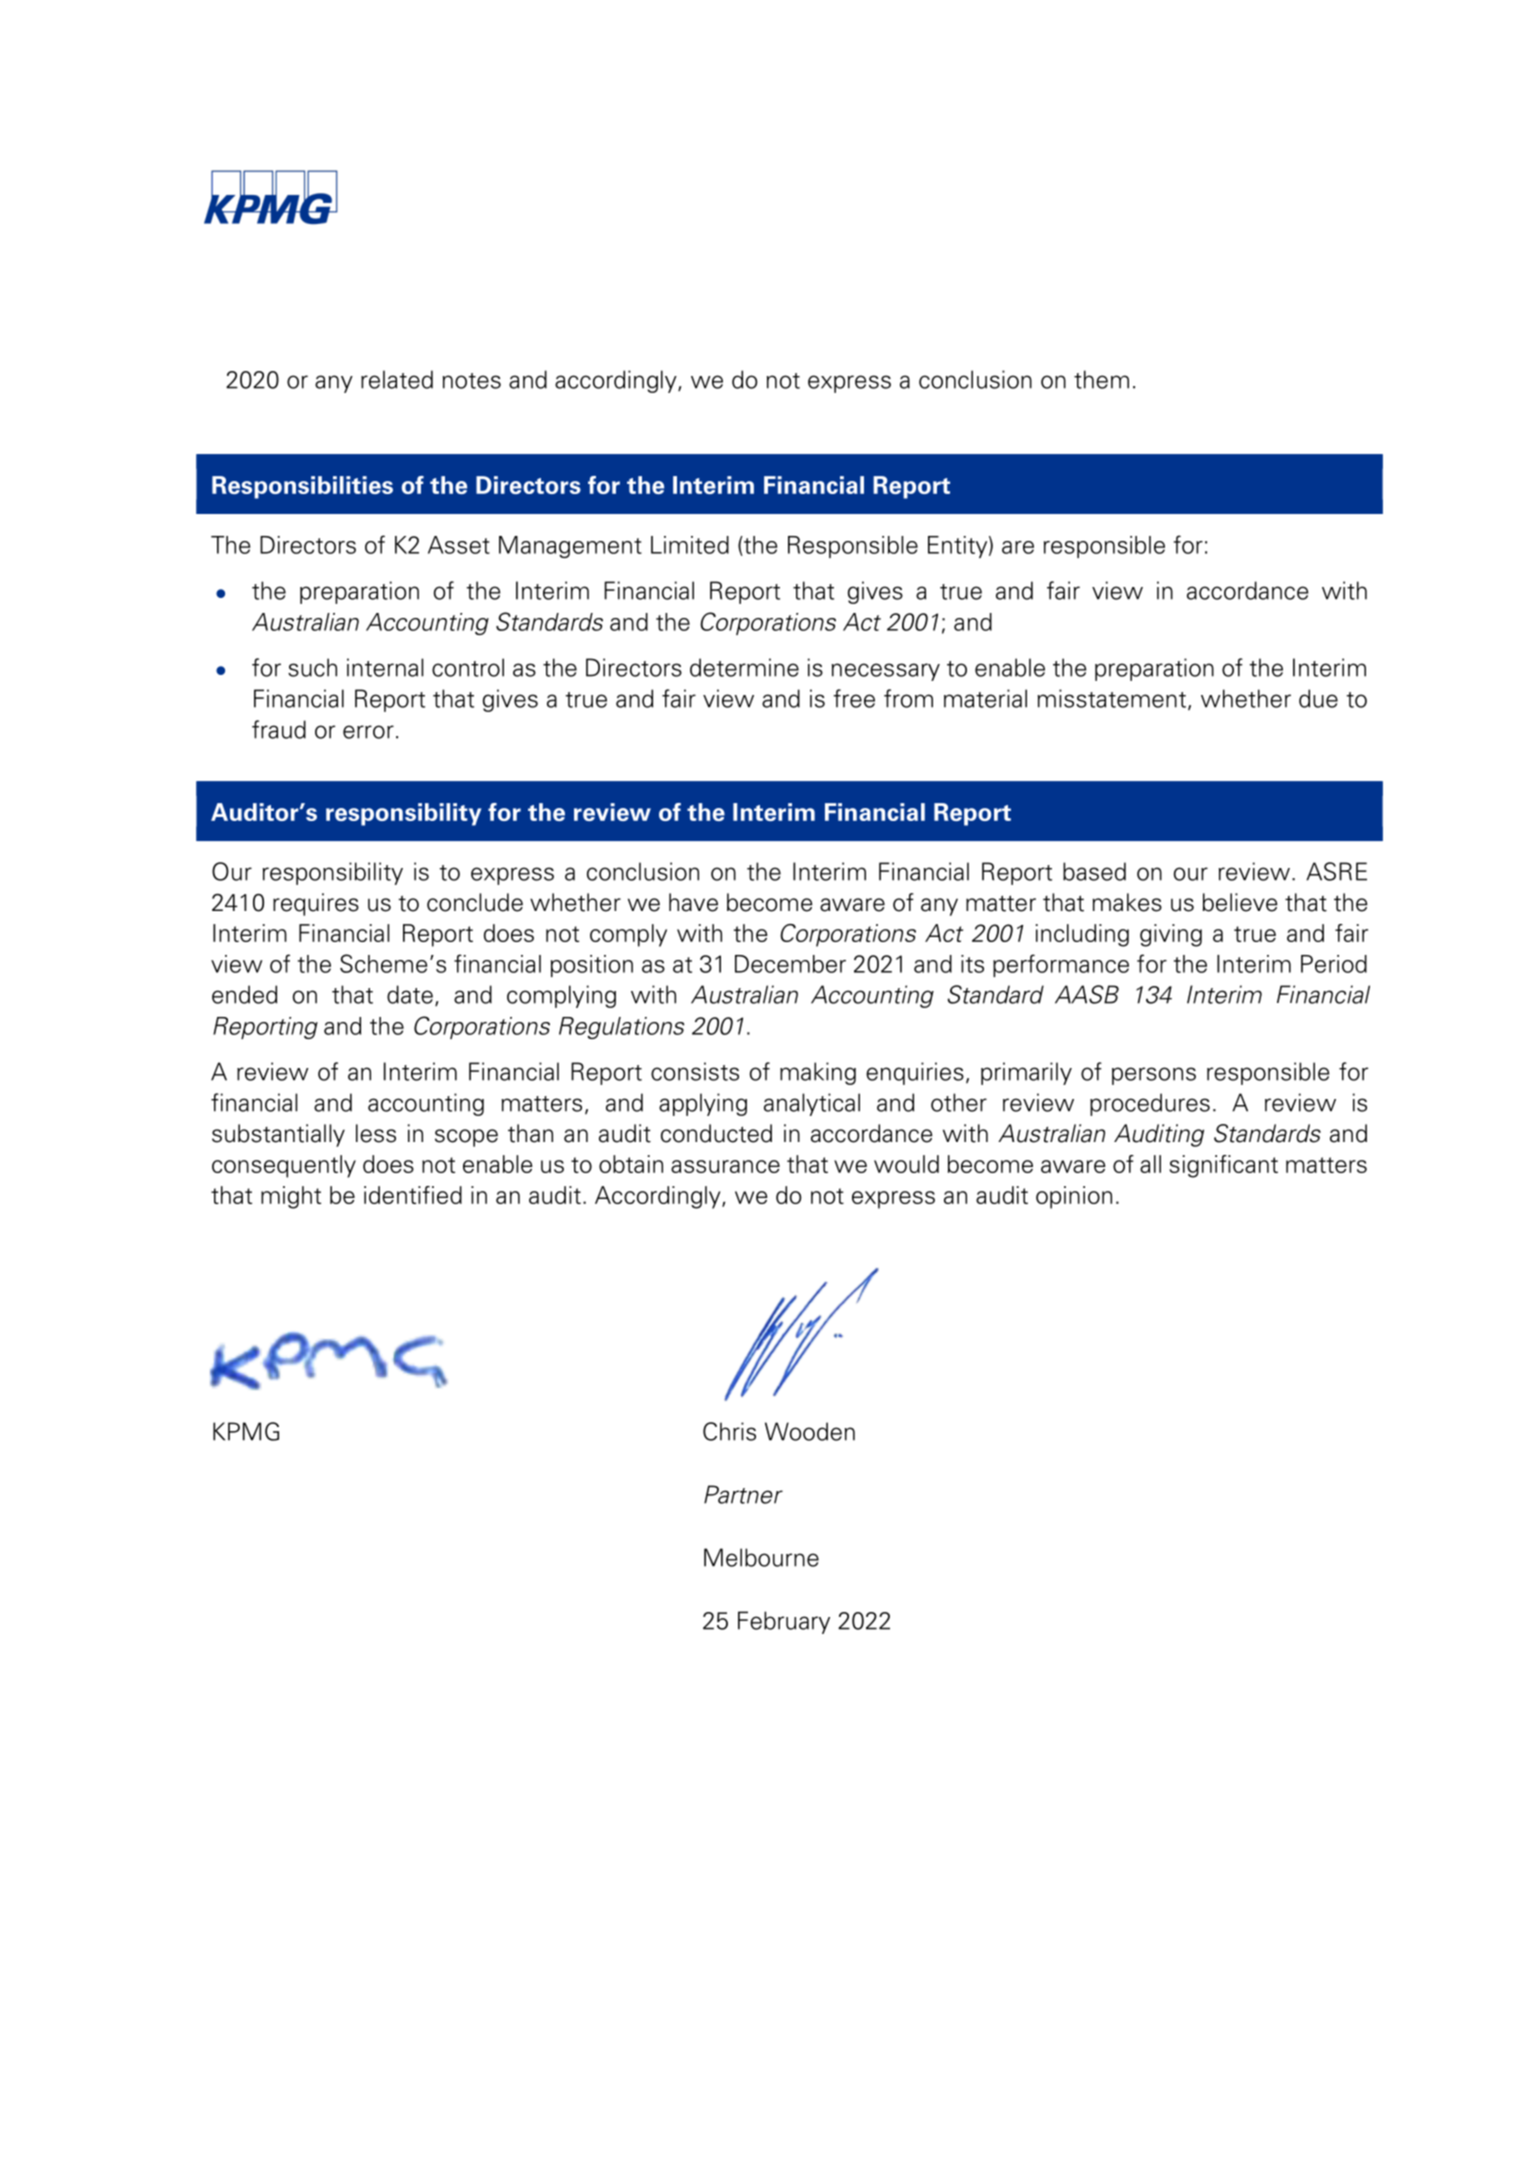  I want to click on misstatement, so click(1112, 698).
